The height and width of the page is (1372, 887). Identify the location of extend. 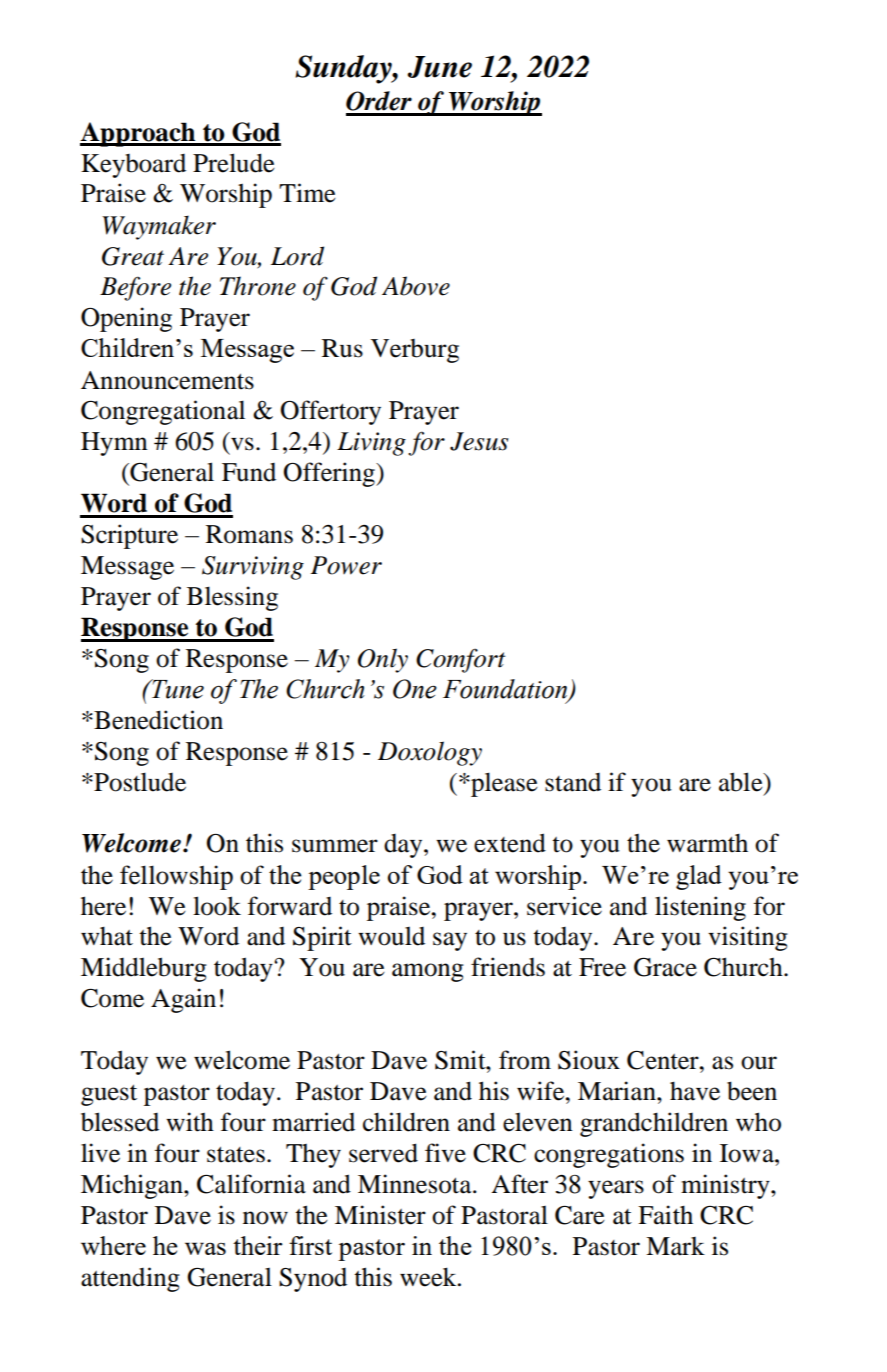
(510, 843).
